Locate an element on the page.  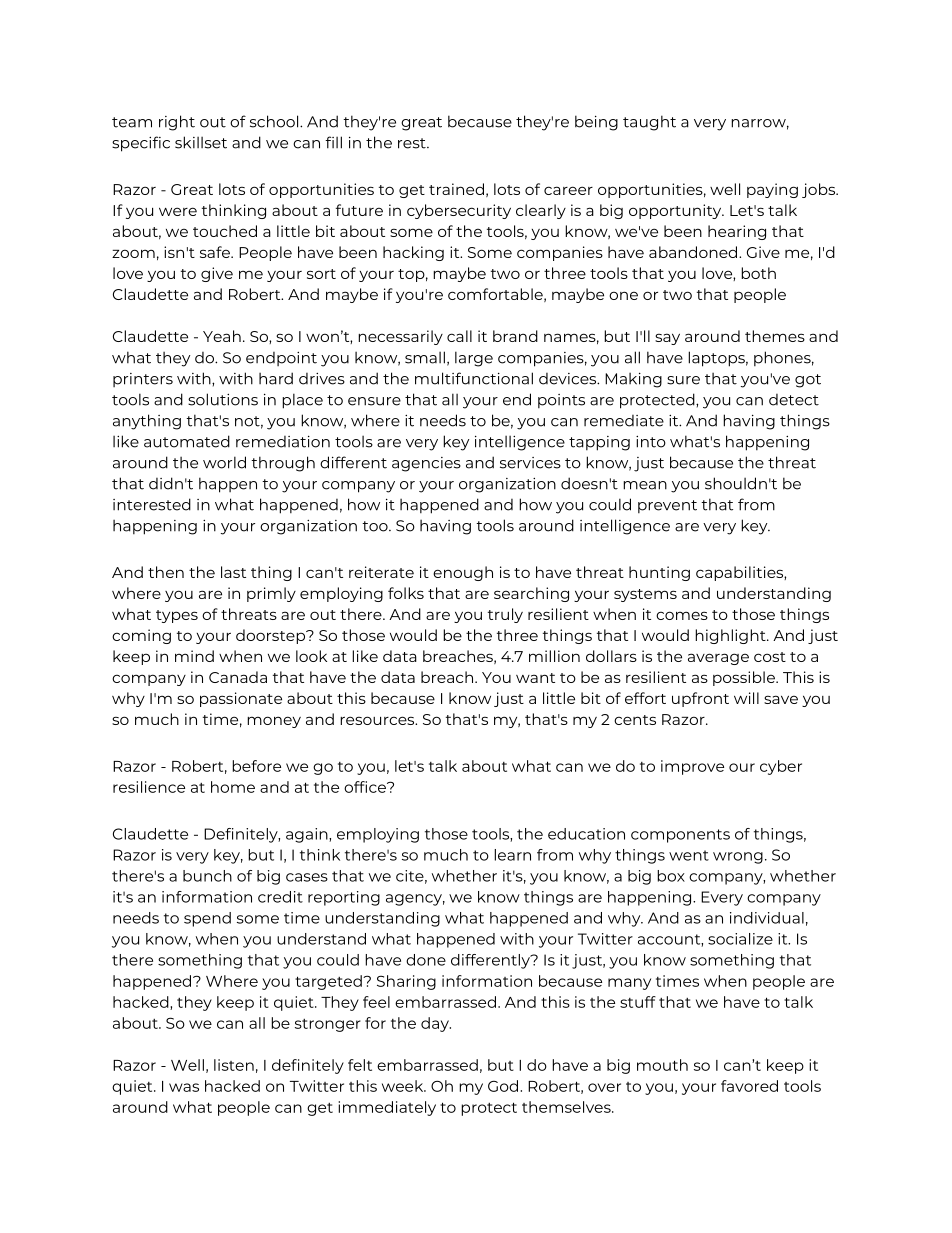
highlight is located at coordinates (731, 636).
